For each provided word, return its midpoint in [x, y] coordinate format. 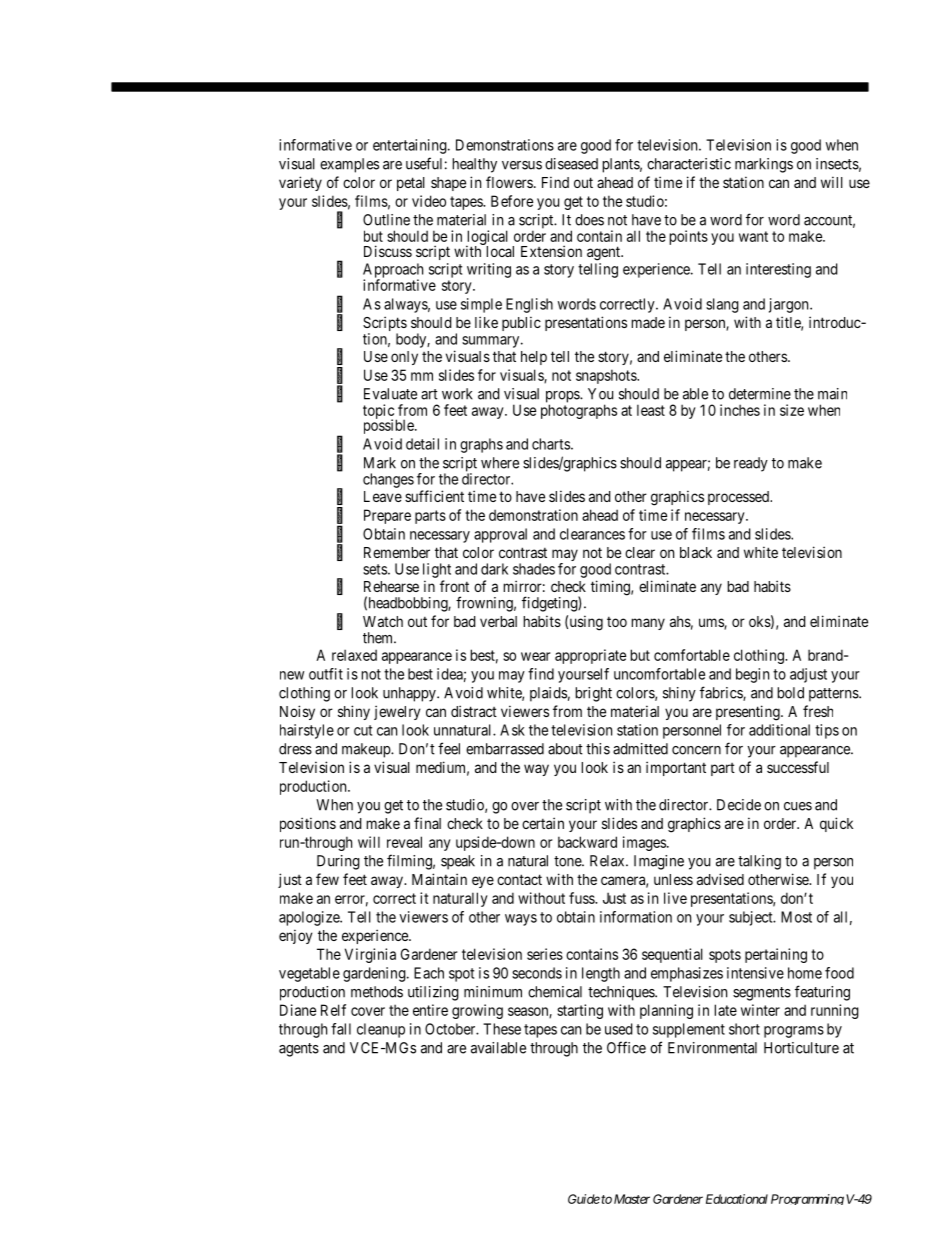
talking [759, 862]
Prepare [387, 516]
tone [568, 861]
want [753, 236]
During [338, 862]
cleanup [381, 1030]
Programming [807, 1199]
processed [740, 498]
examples [349, 165]
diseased [571, 164]
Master [632, 1199]
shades [534, 569]
